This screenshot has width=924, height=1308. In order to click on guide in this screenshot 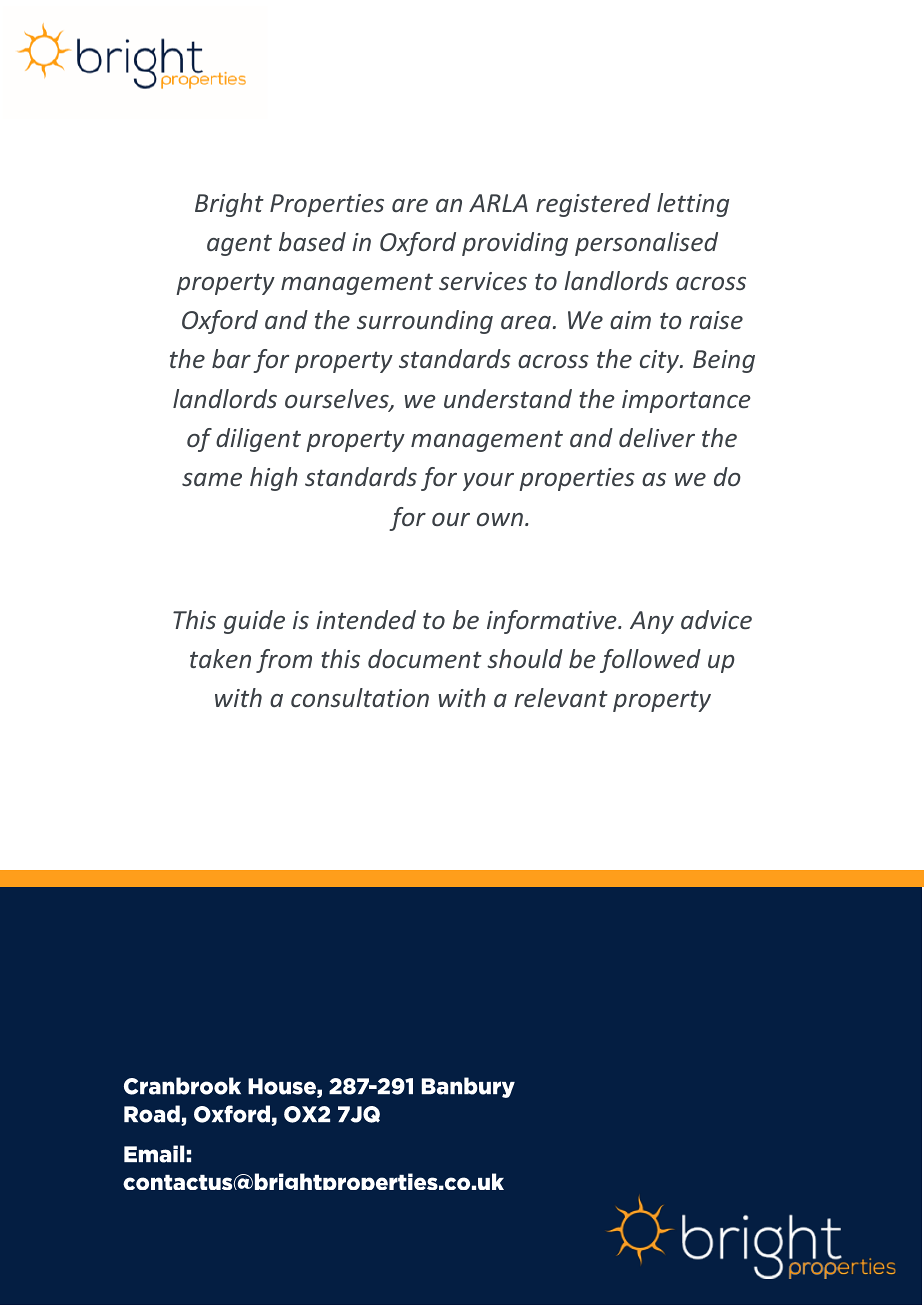, I will do `click(254, 622)`.
